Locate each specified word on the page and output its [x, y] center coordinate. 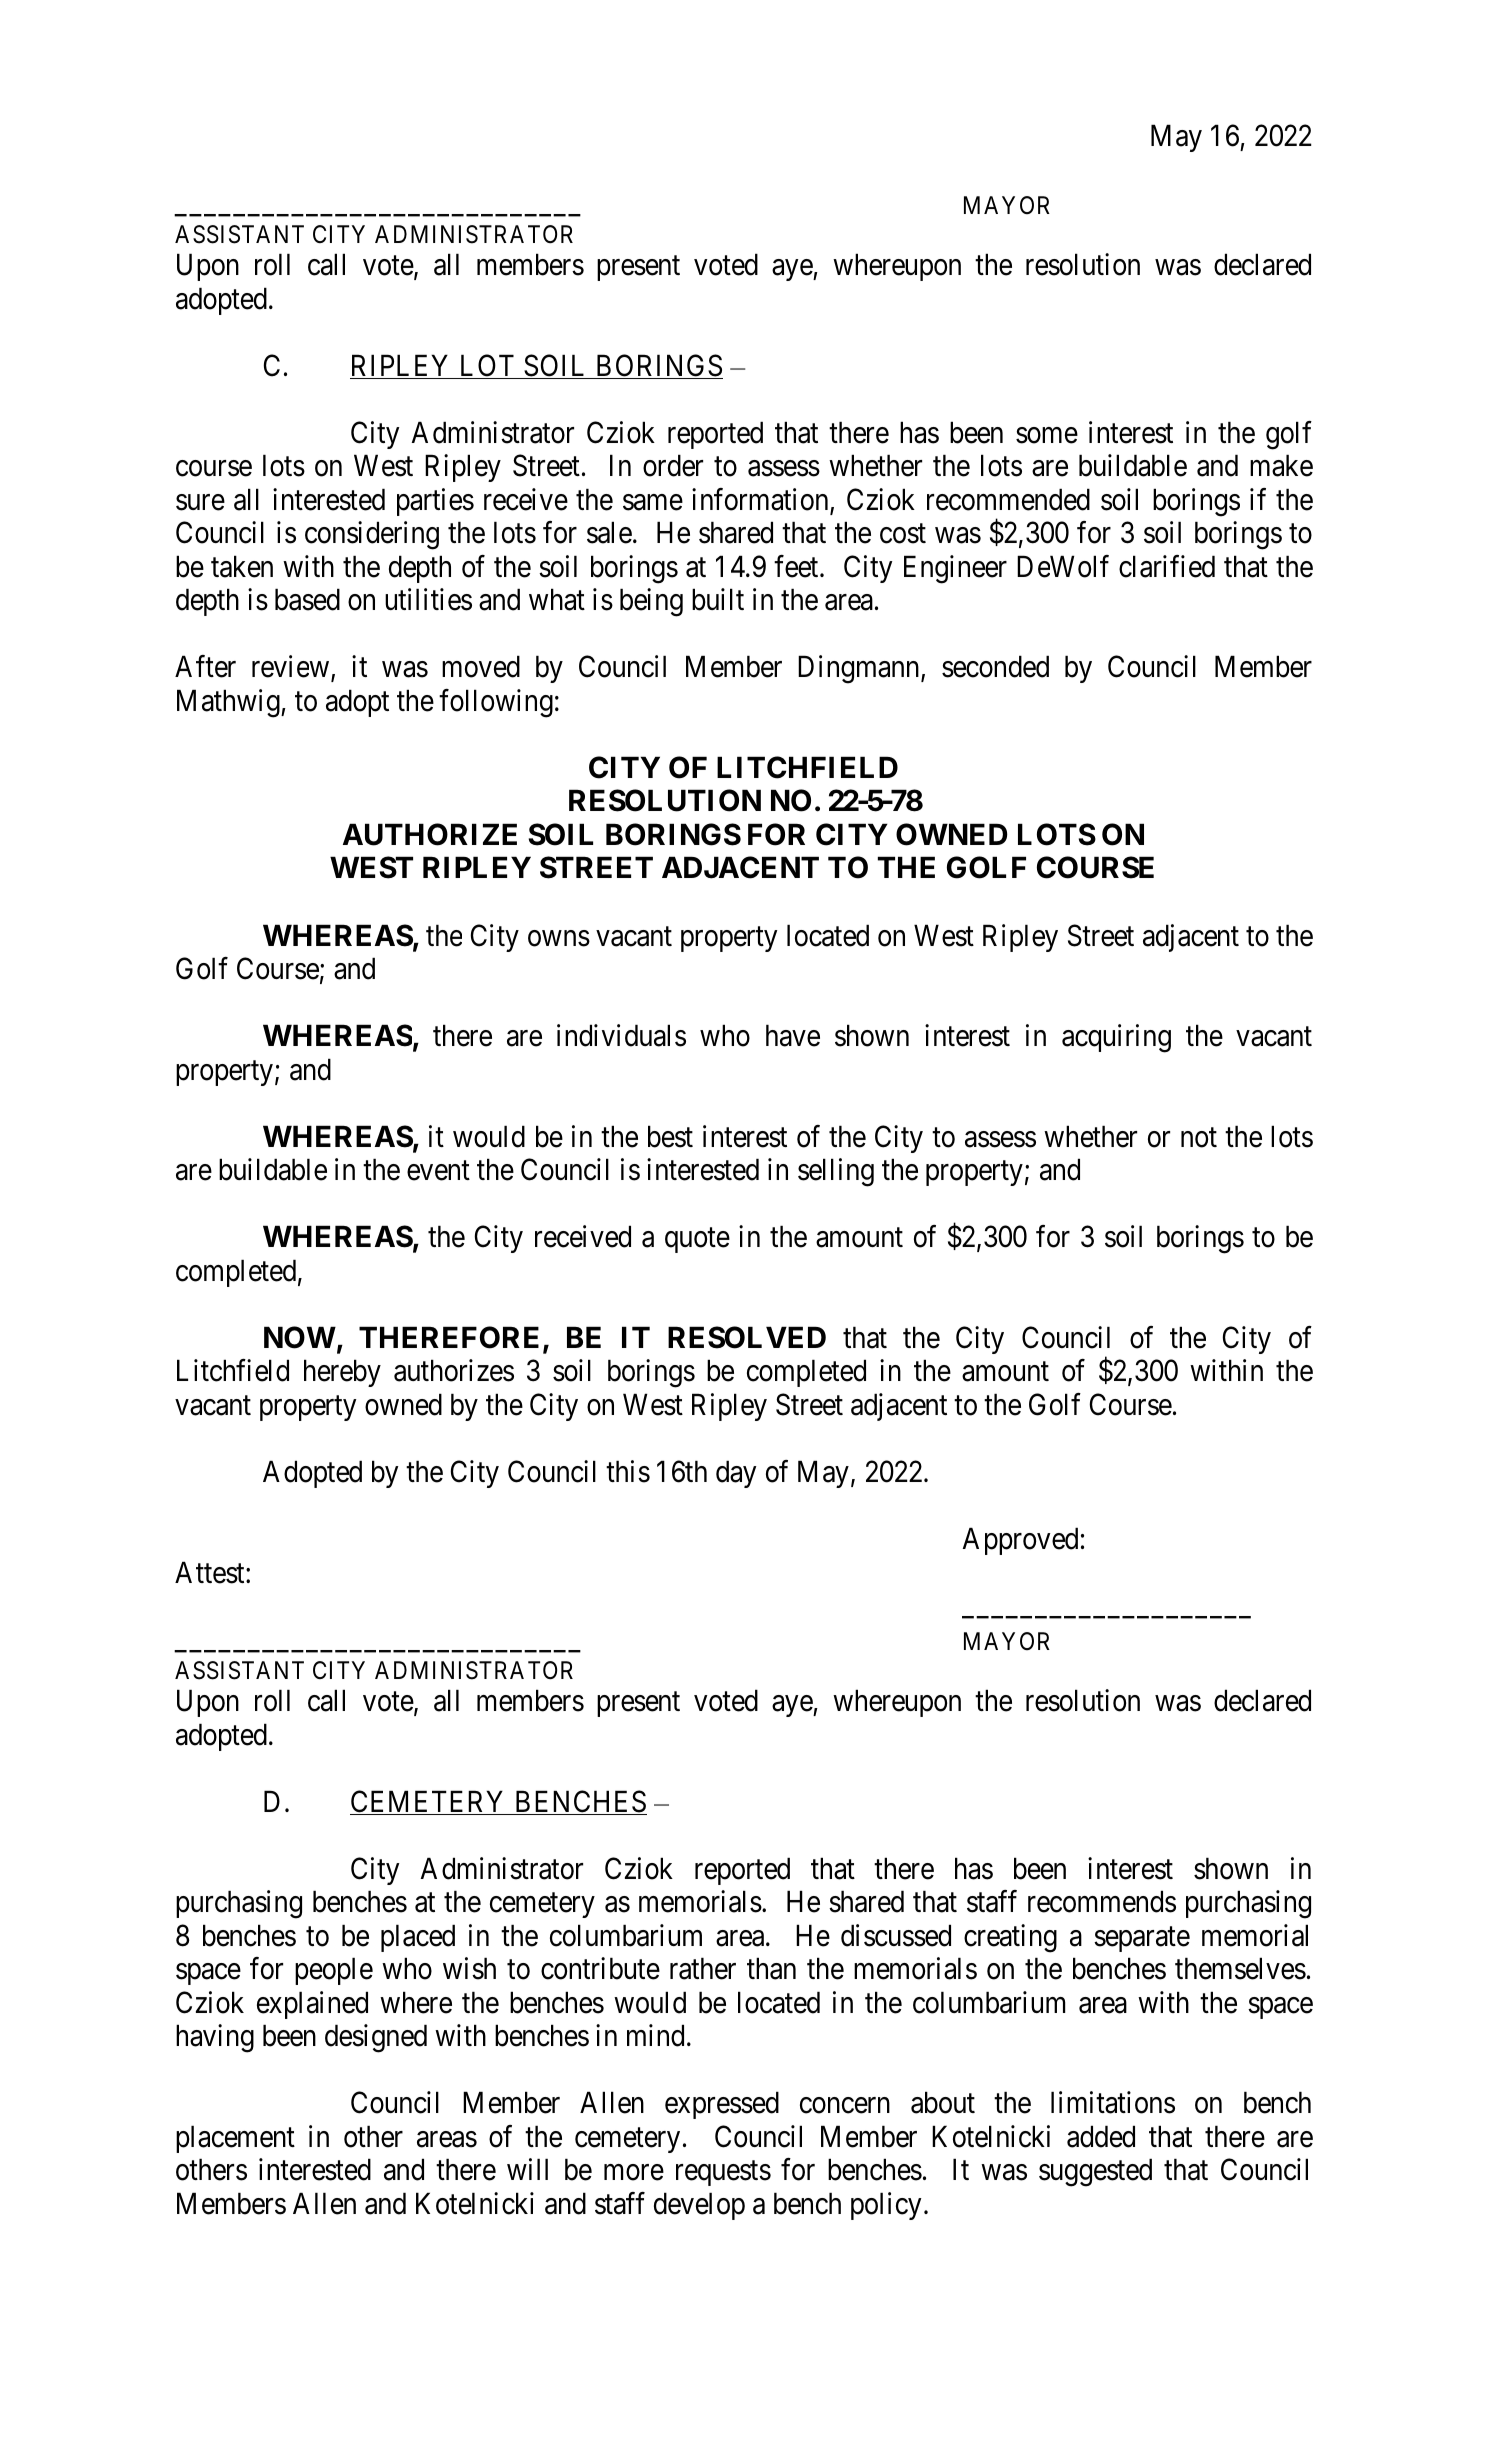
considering [372, 535]
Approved [1020, 1541]
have [793, 1035]
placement [235, 2139]
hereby [342, 1373]
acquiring [1116, 1038]
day [736, 1474]
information [761, 500]
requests [723, 2174]
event [438, 1171]
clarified [1167, 566]
